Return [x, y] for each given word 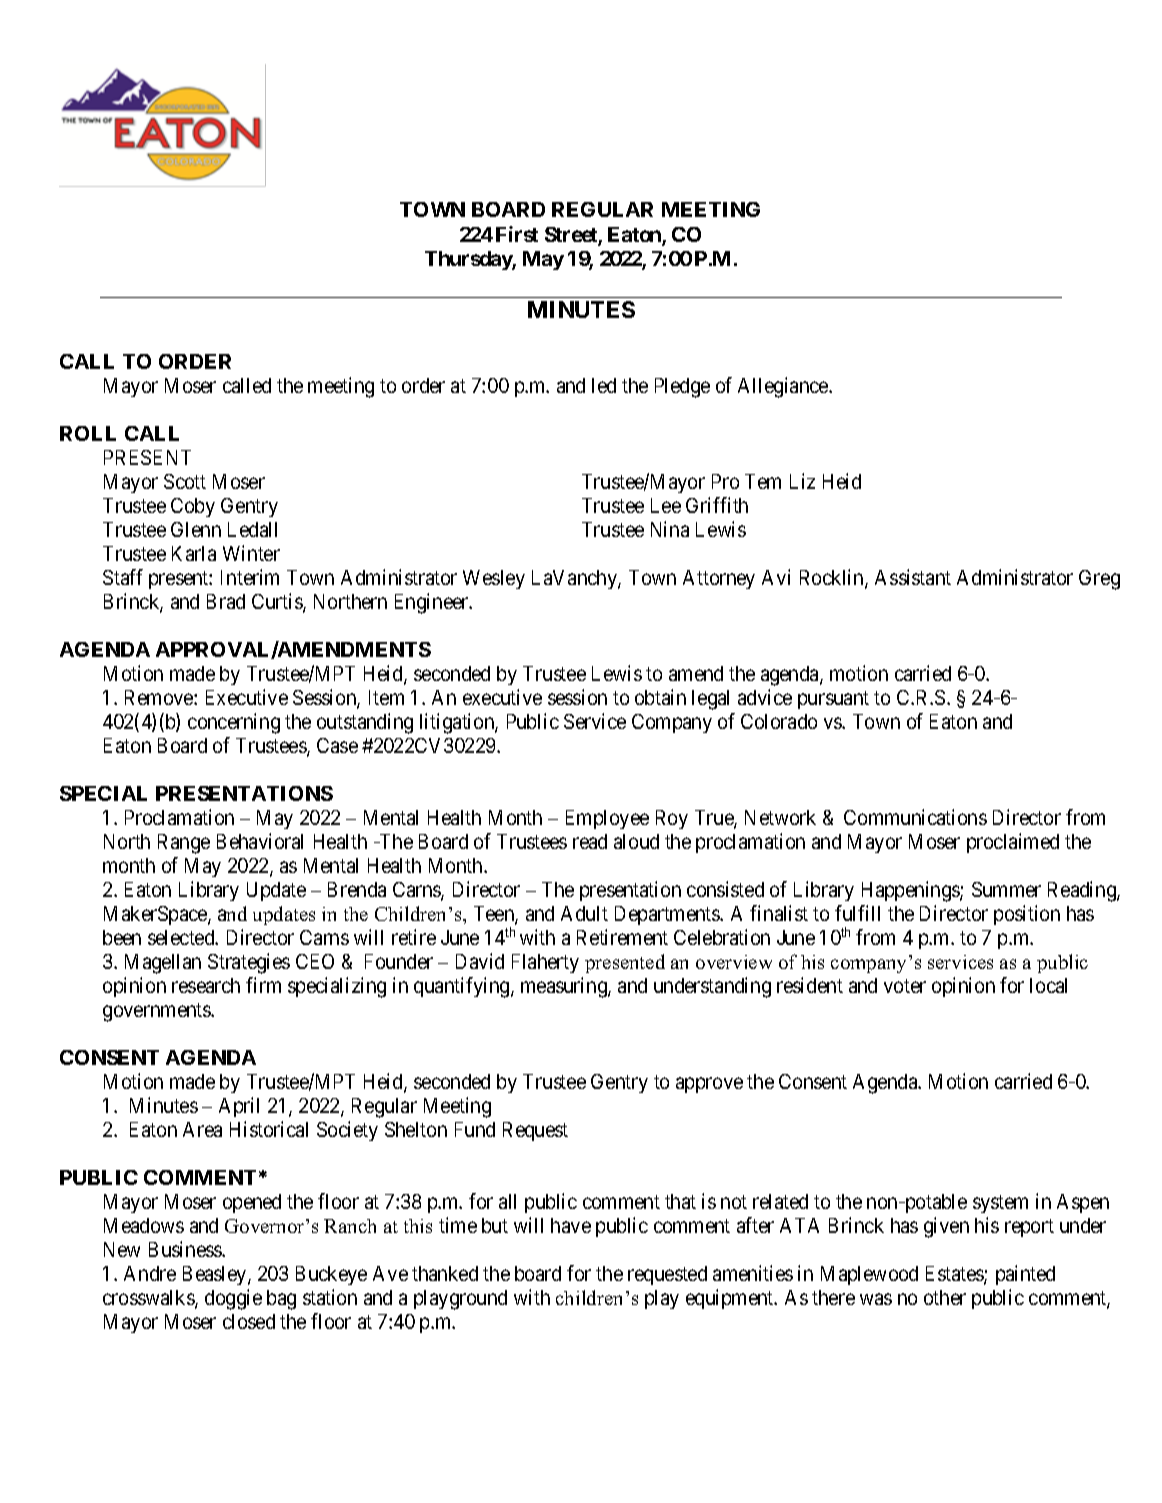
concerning [234, 723]
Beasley [216, 1275]
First [517, 234]
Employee [607, 819]
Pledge [682, 388]
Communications [915, 817]
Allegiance [784, 387]
